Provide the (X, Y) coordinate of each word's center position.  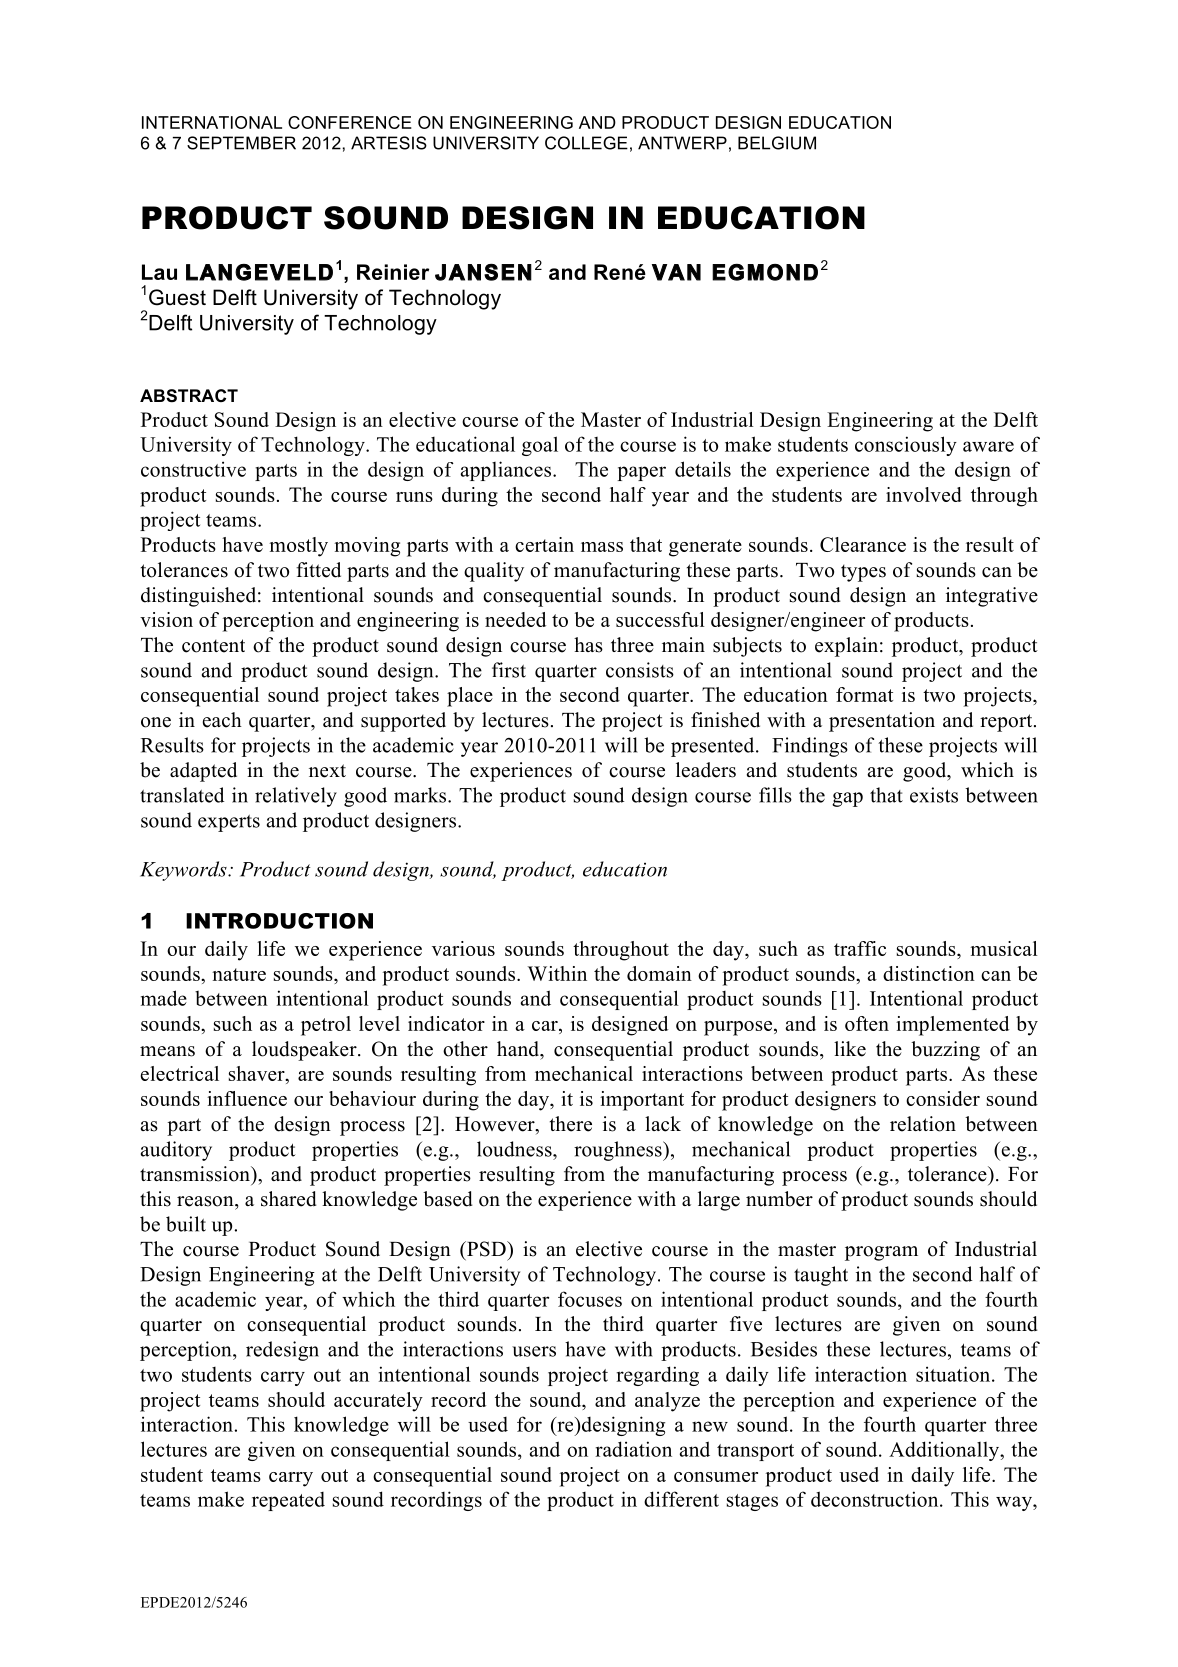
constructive (193, 469)
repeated (288, 1501)
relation (923, 1124)
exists (934, 795)
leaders (706, 770)
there (571, 1124)
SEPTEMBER (241, 143)
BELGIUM (777, 143)
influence (247, 1098)
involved (924, 494)
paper (642, 473)
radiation (633, 1449)
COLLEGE (586, 143)
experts (229, 823)
